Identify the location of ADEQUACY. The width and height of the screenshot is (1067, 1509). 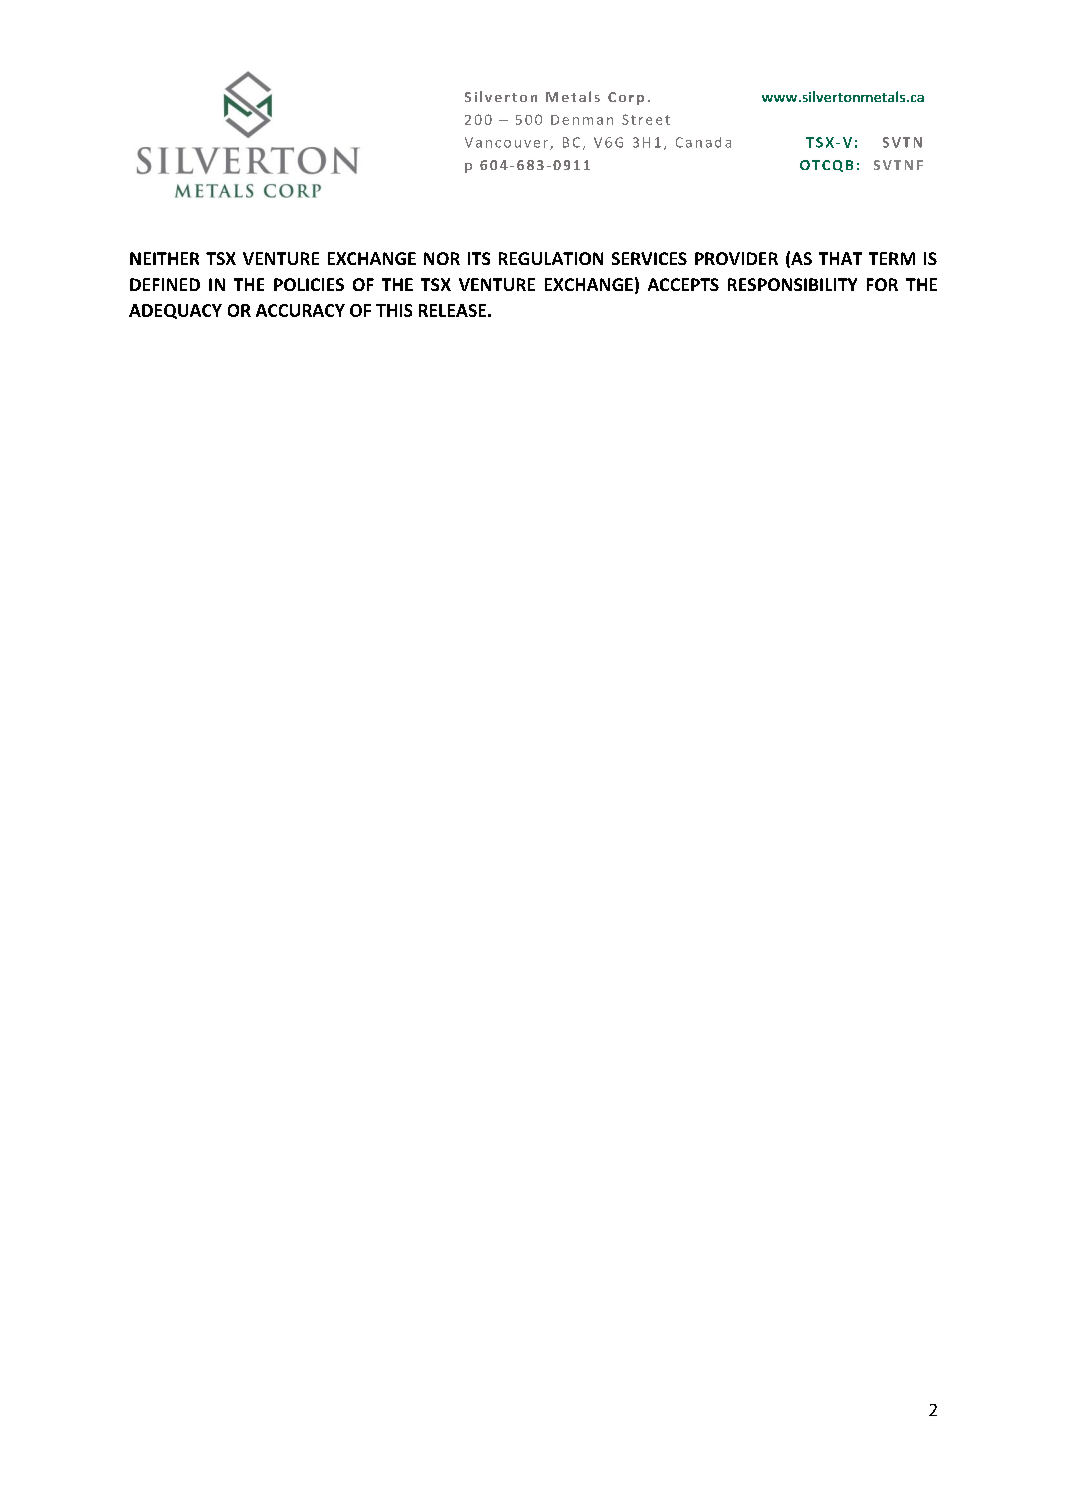
(175, 311).
